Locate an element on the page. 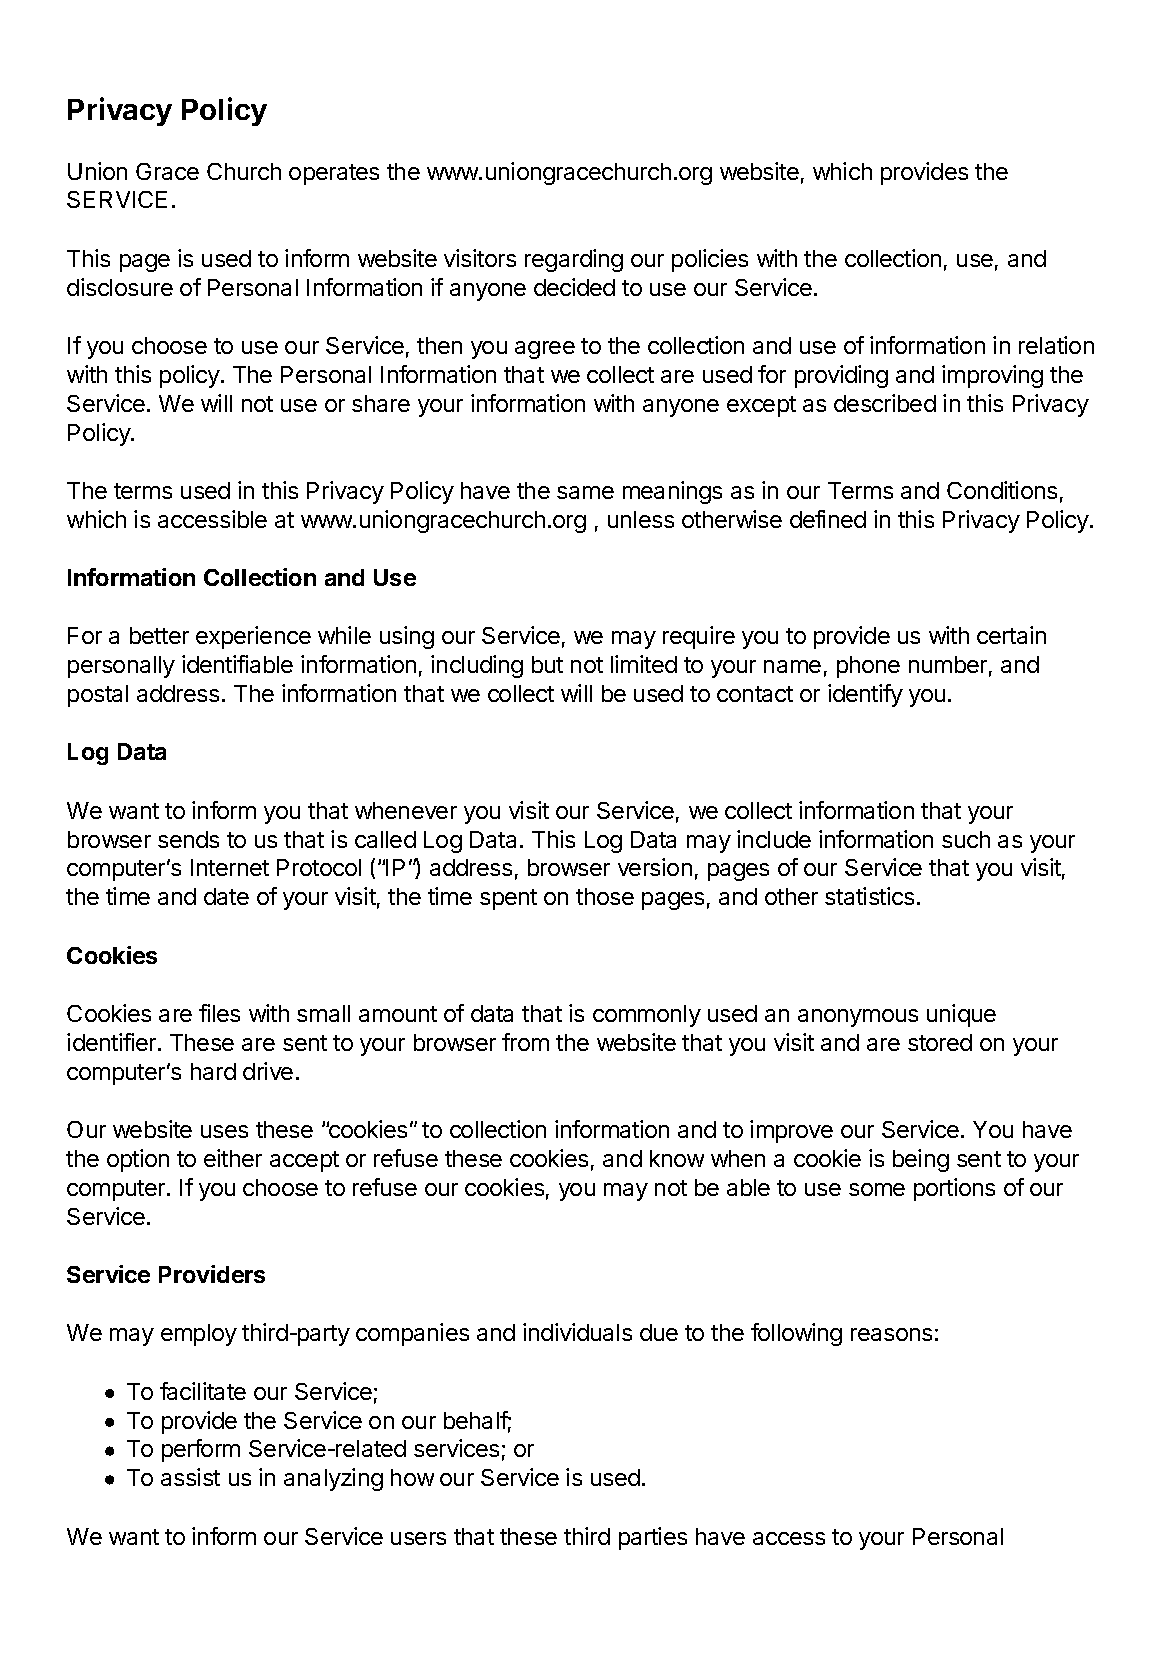 Image resolution: width=1172 pixels, height=1657 pixels. operates is located at coordinates (334, 174).
